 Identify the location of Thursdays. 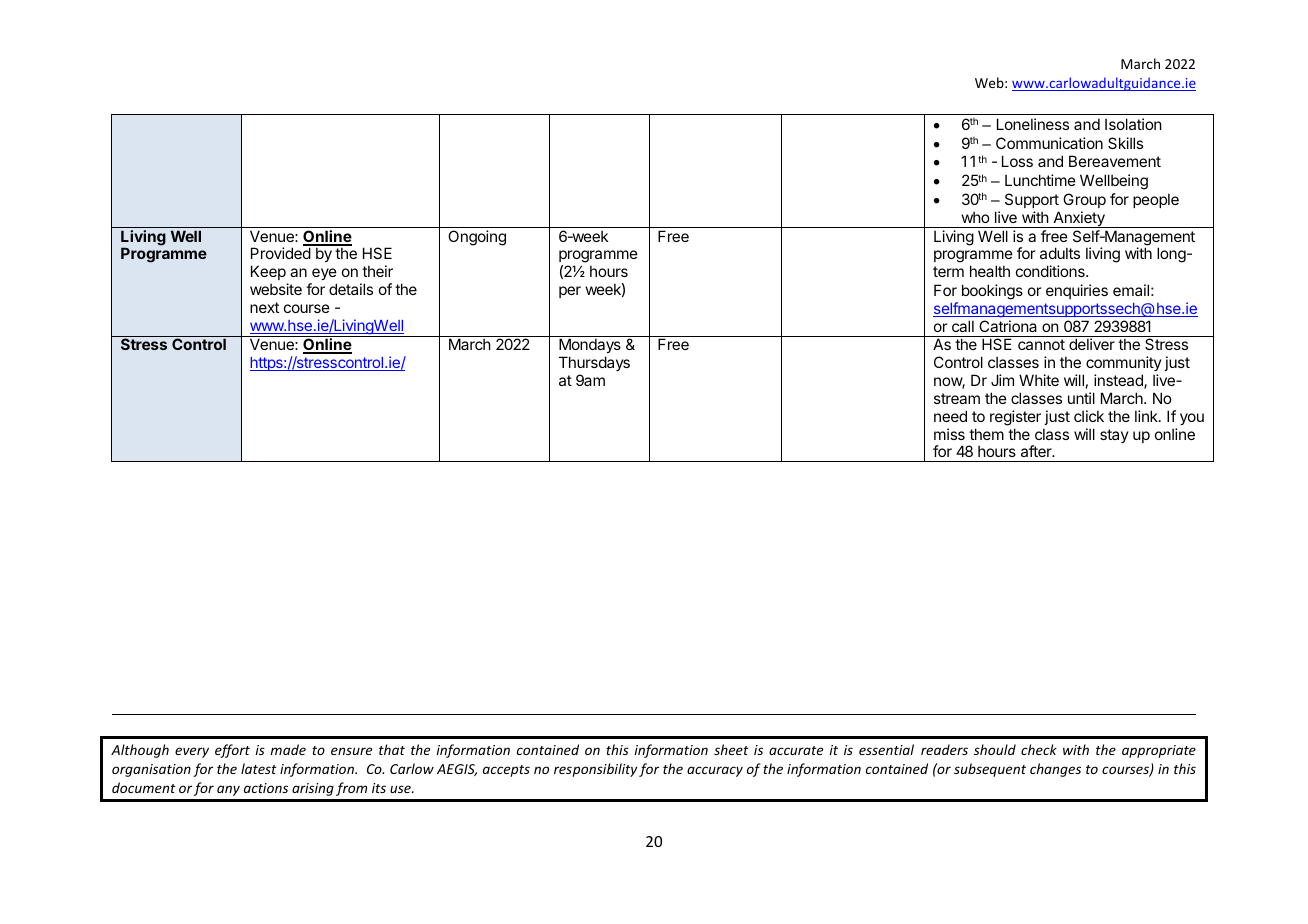
(594, 363).
